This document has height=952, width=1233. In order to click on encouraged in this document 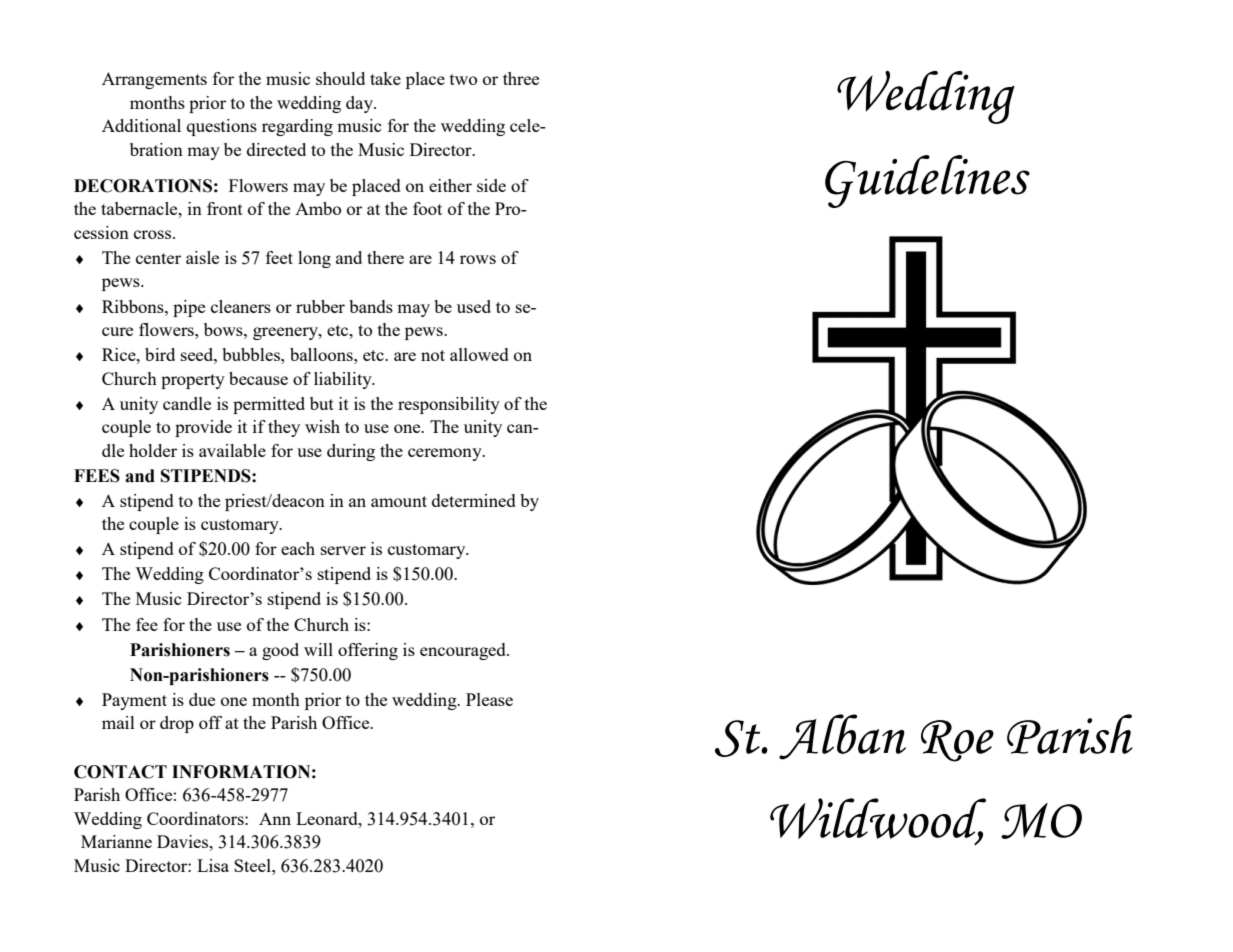, I will do `click(464, 651)`.
